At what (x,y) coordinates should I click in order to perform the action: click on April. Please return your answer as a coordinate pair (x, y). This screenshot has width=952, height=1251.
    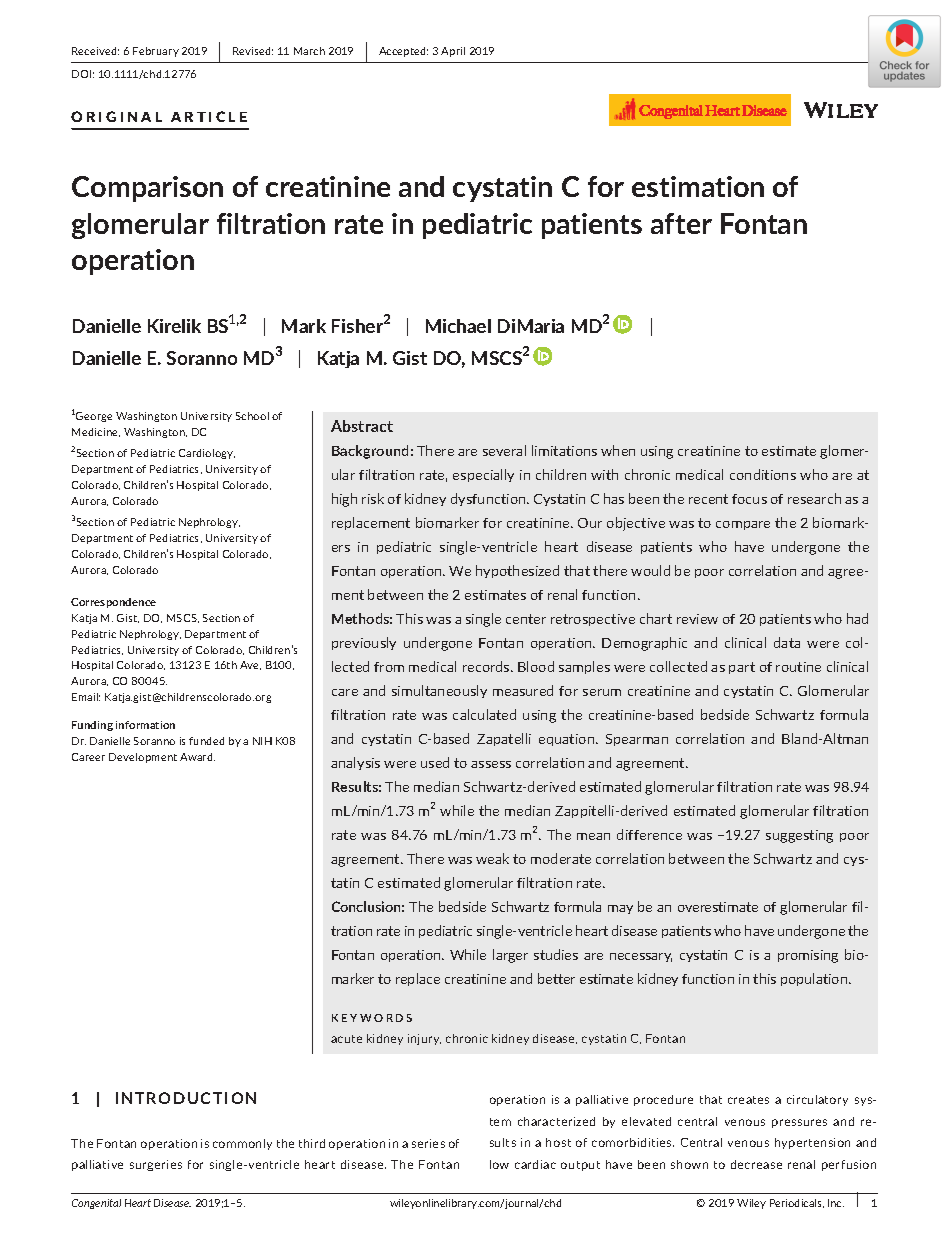
    Looking at the image, I should click on (453, 52).
